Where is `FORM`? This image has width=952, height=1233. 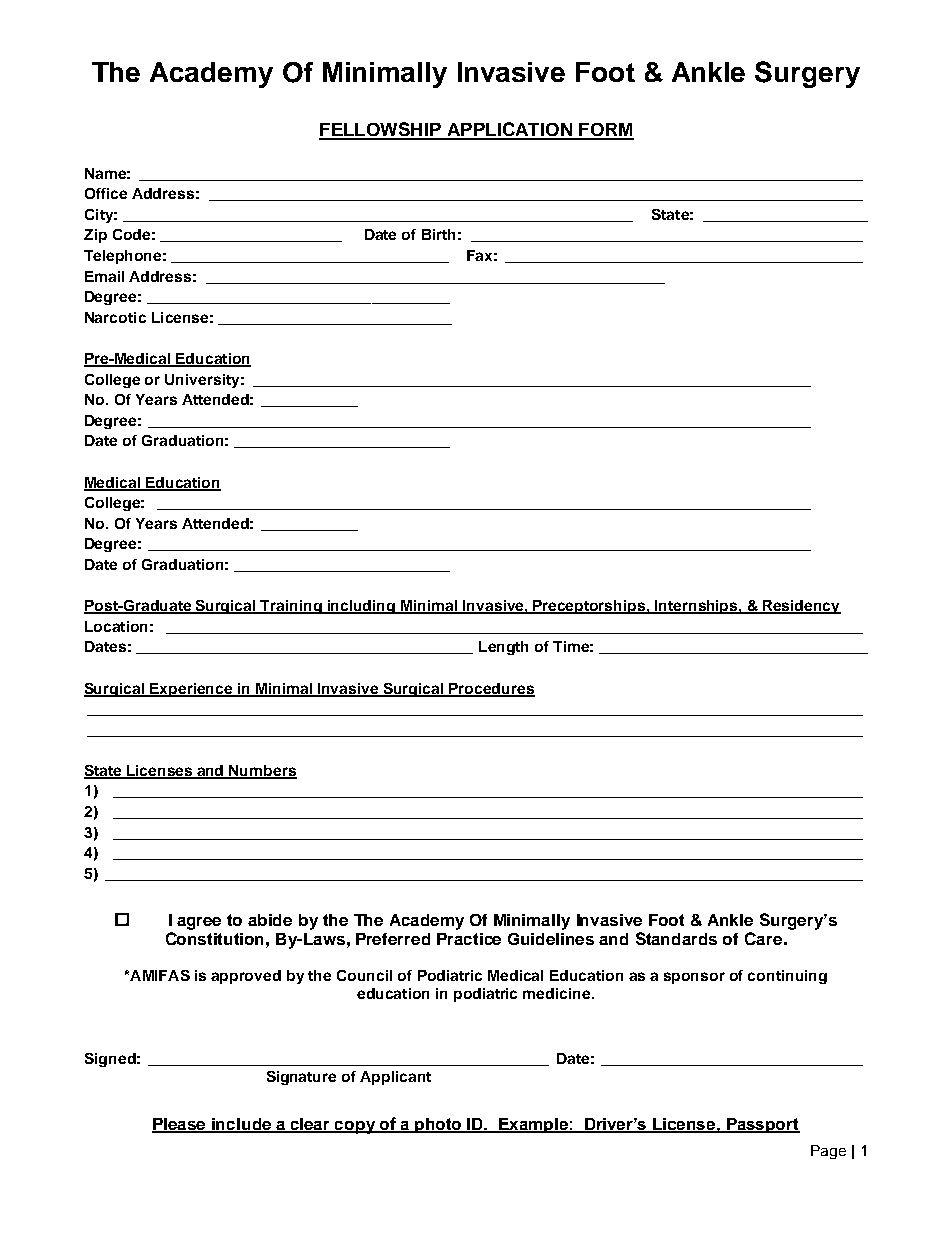 FORM is located at coordinates (605, 131).
